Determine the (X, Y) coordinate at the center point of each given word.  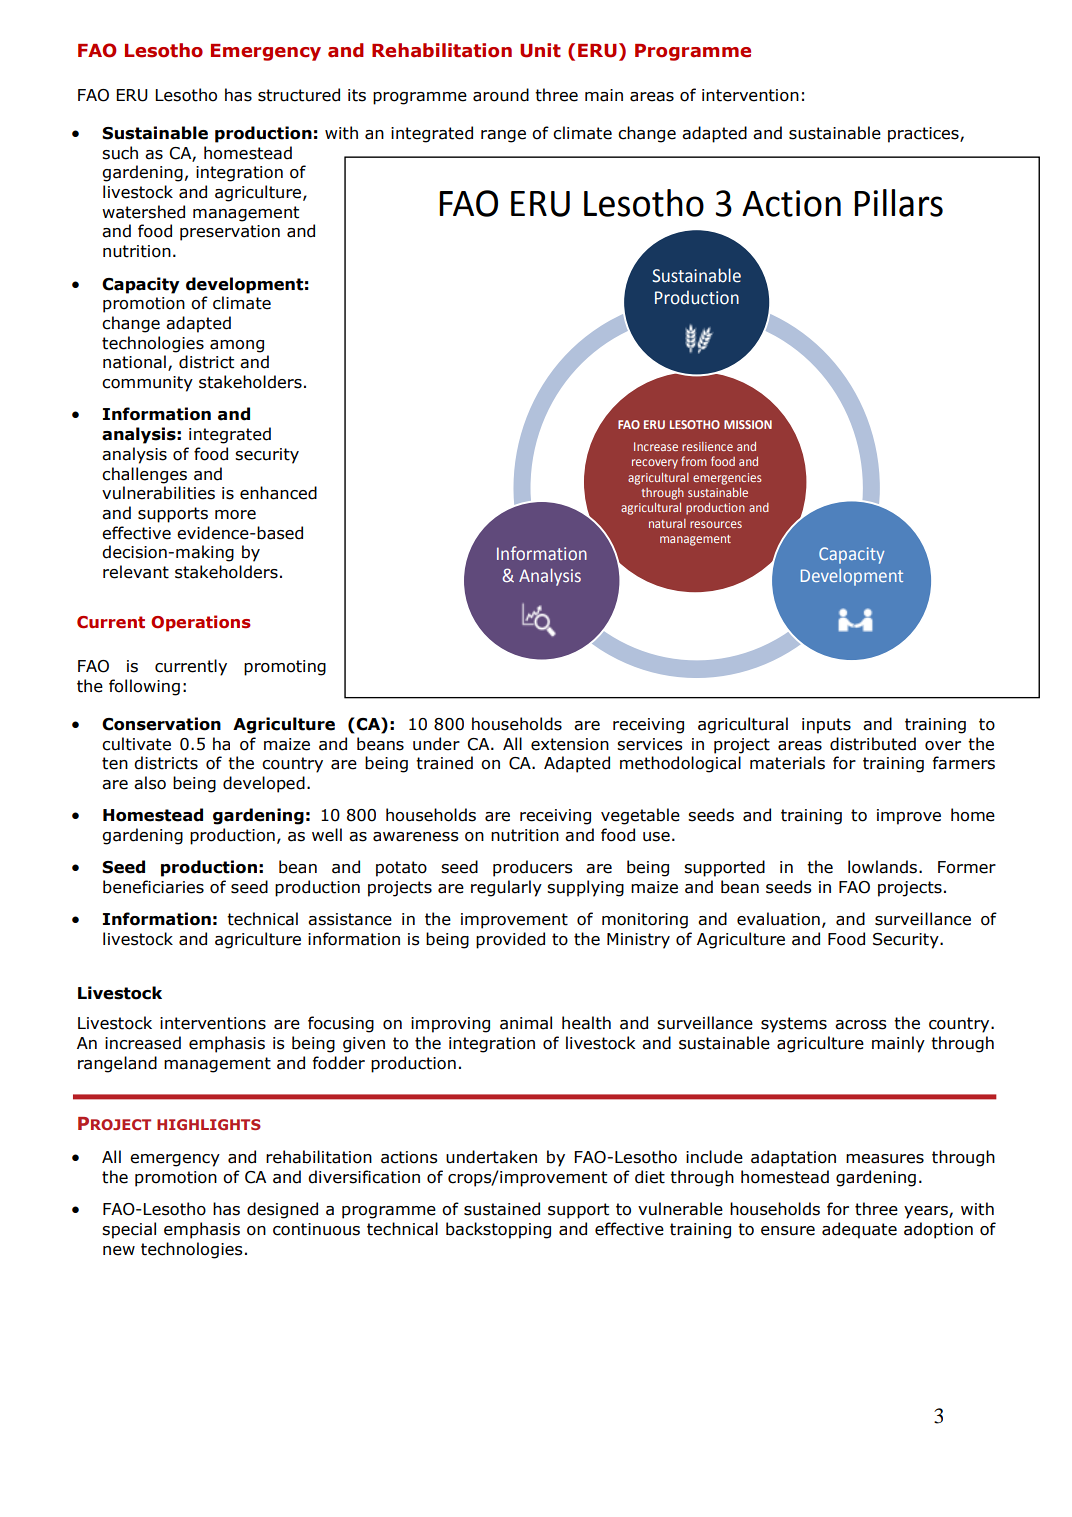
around (501, 95)
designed (282, 1210)
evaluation (778, 919)
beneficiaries (153, 887)
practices (924, 135)
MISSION (748, 424)
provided (510, 940)
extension (570, 744)
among (237, 346)
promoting (285, 668)
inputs (826, 726)
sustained (502, 1209)
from (694, 461)
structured (299, 95)
